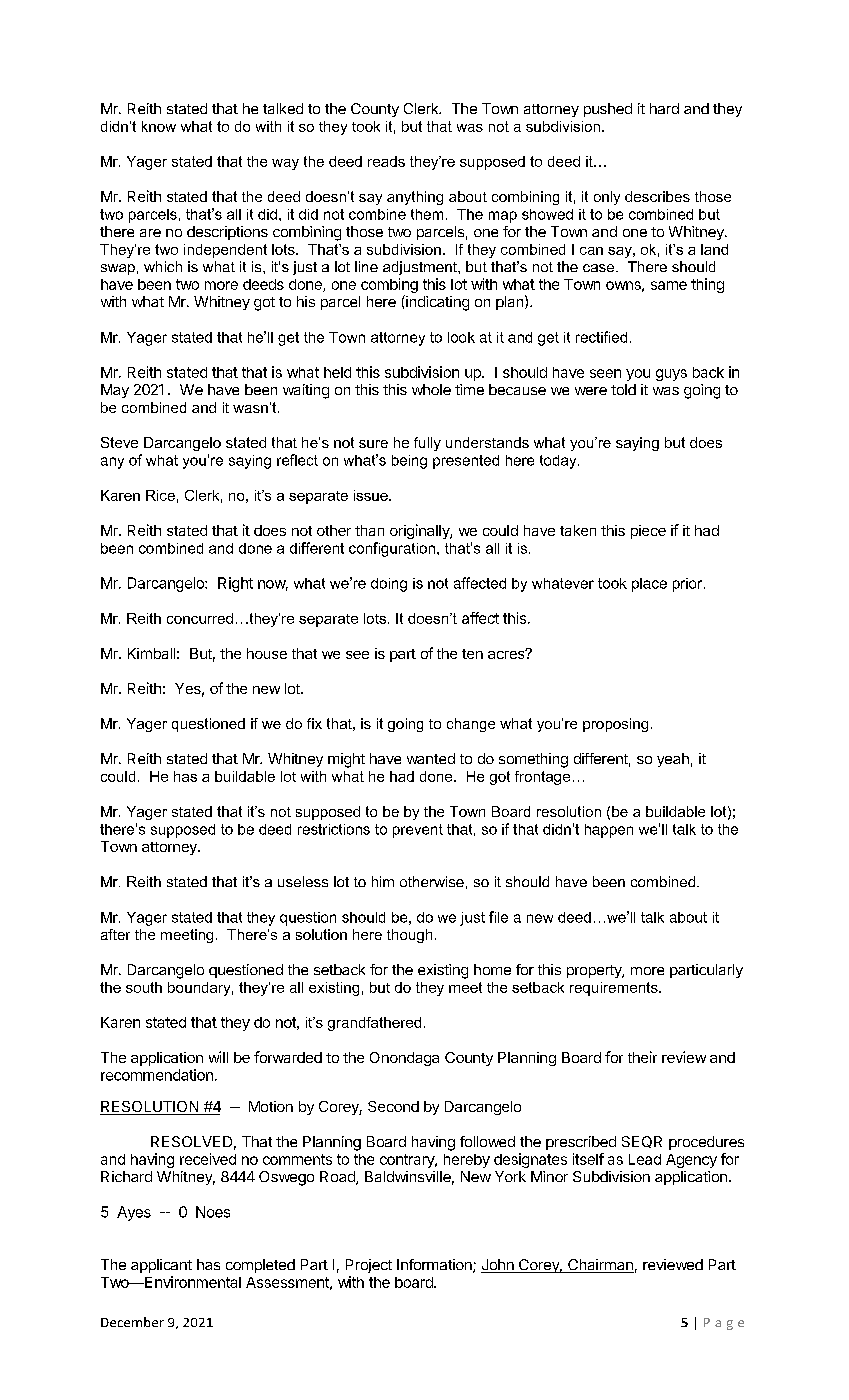  Describe the element at coordinates (608, 110) in the document. I see `pushed` at that location.
